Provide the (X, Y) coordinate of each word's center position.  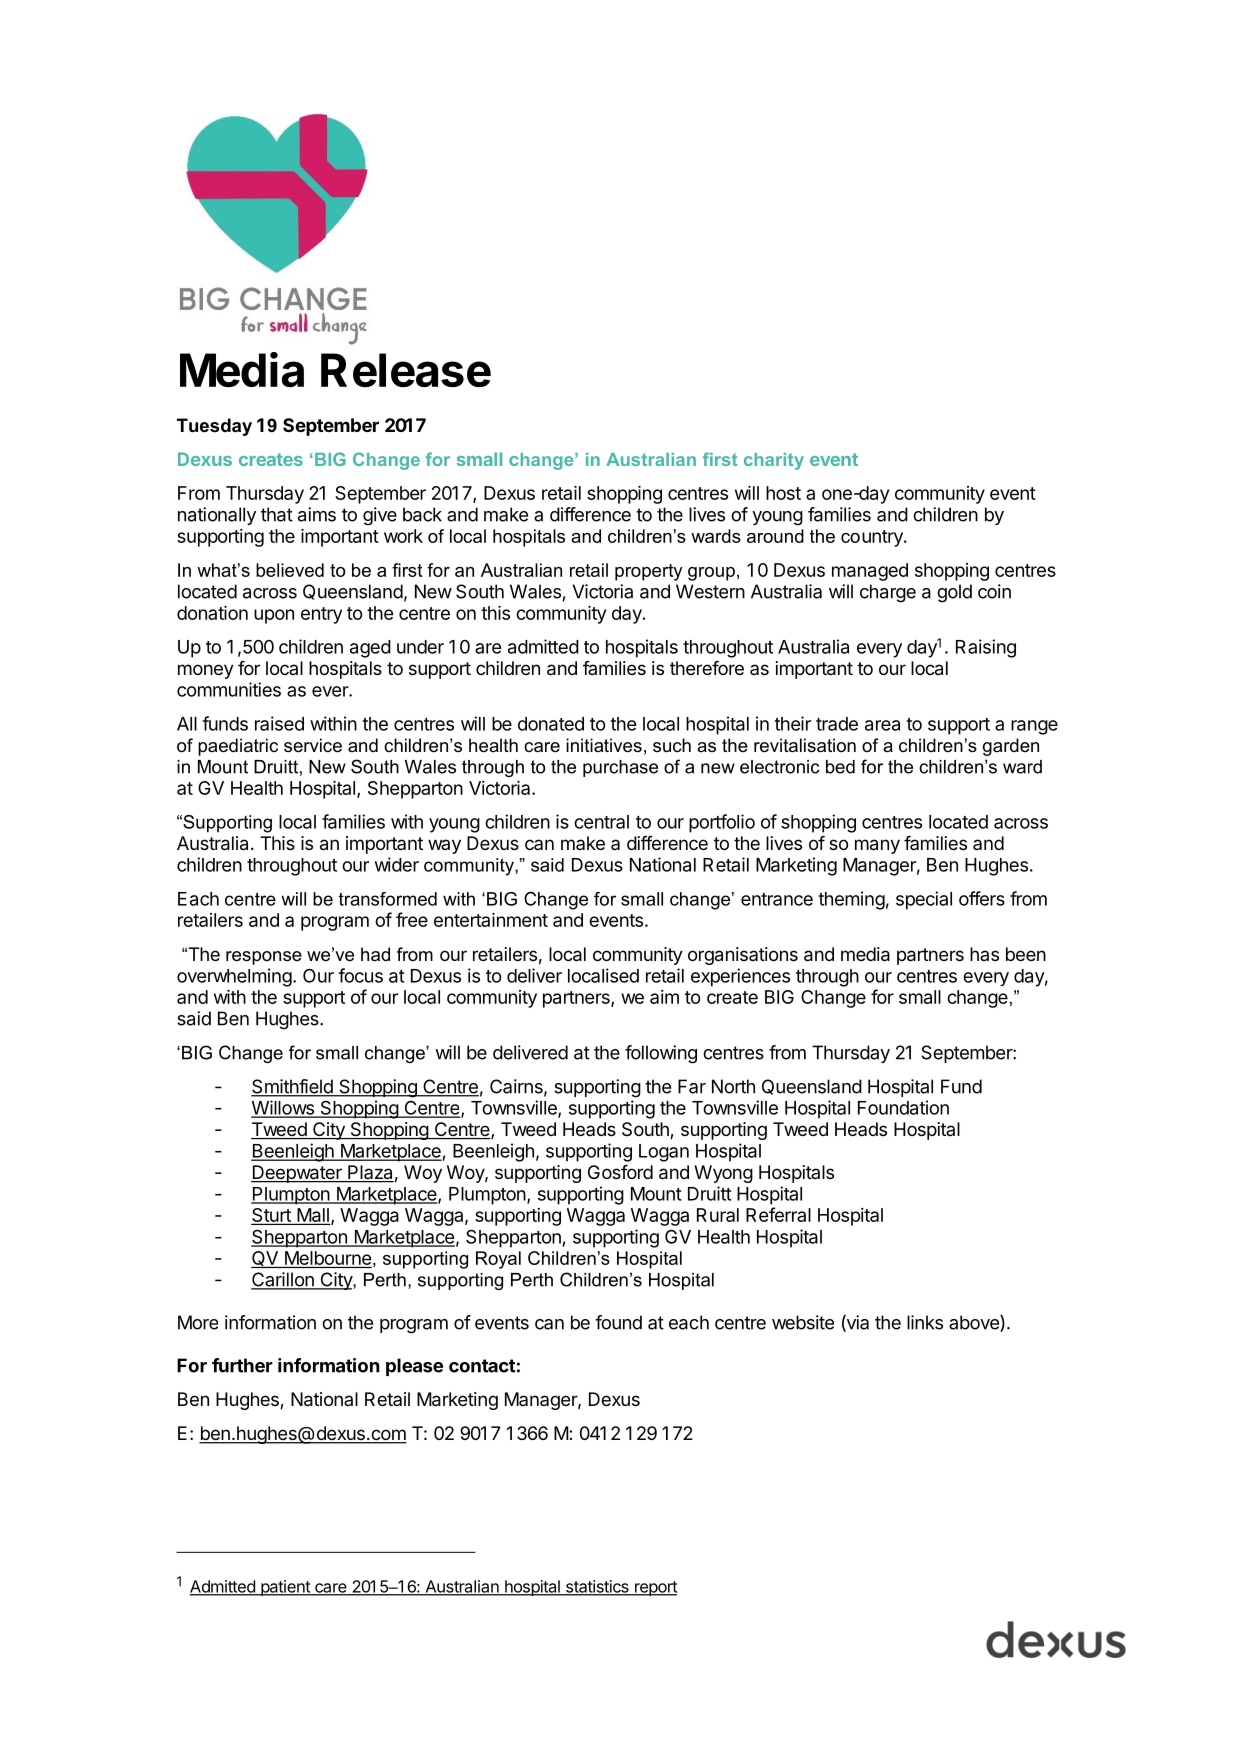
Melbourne (327, 1259)
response (264, 958)
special (924, 900)
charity (774, 461)
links (925, 1322)
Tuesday (214, 427)
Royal (498, 1260)
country (873, 538)
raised (279, 723)
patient (285, 1588)
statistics (597, 1587)
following (661, 1054)
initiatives (604, 745)
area (882, 725)
